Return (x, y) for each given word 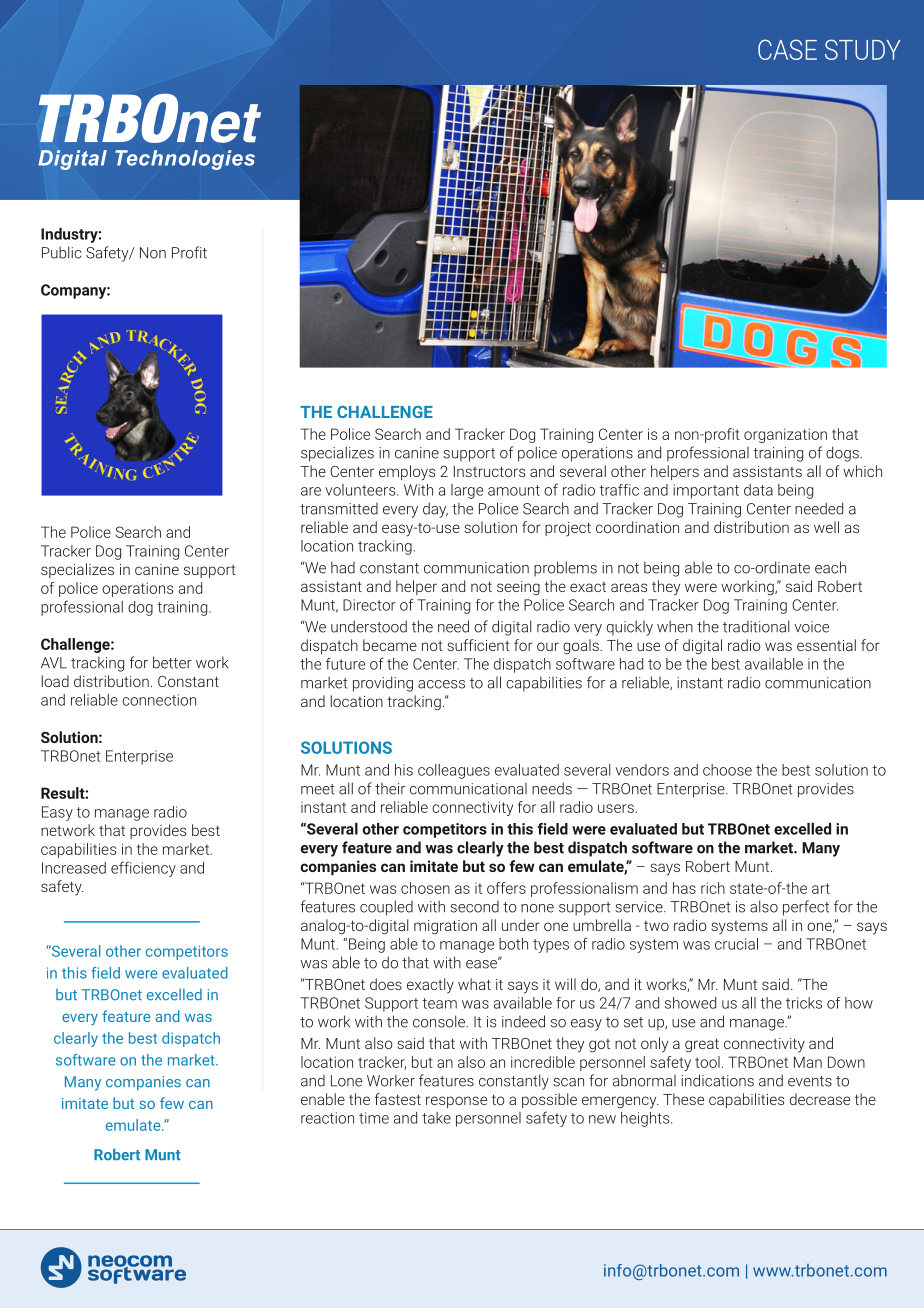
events (810, 1081)
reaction (327, 1118)
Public (62, 252)
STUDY (863, 49)
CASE (787, 49)
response (456, 1102)
